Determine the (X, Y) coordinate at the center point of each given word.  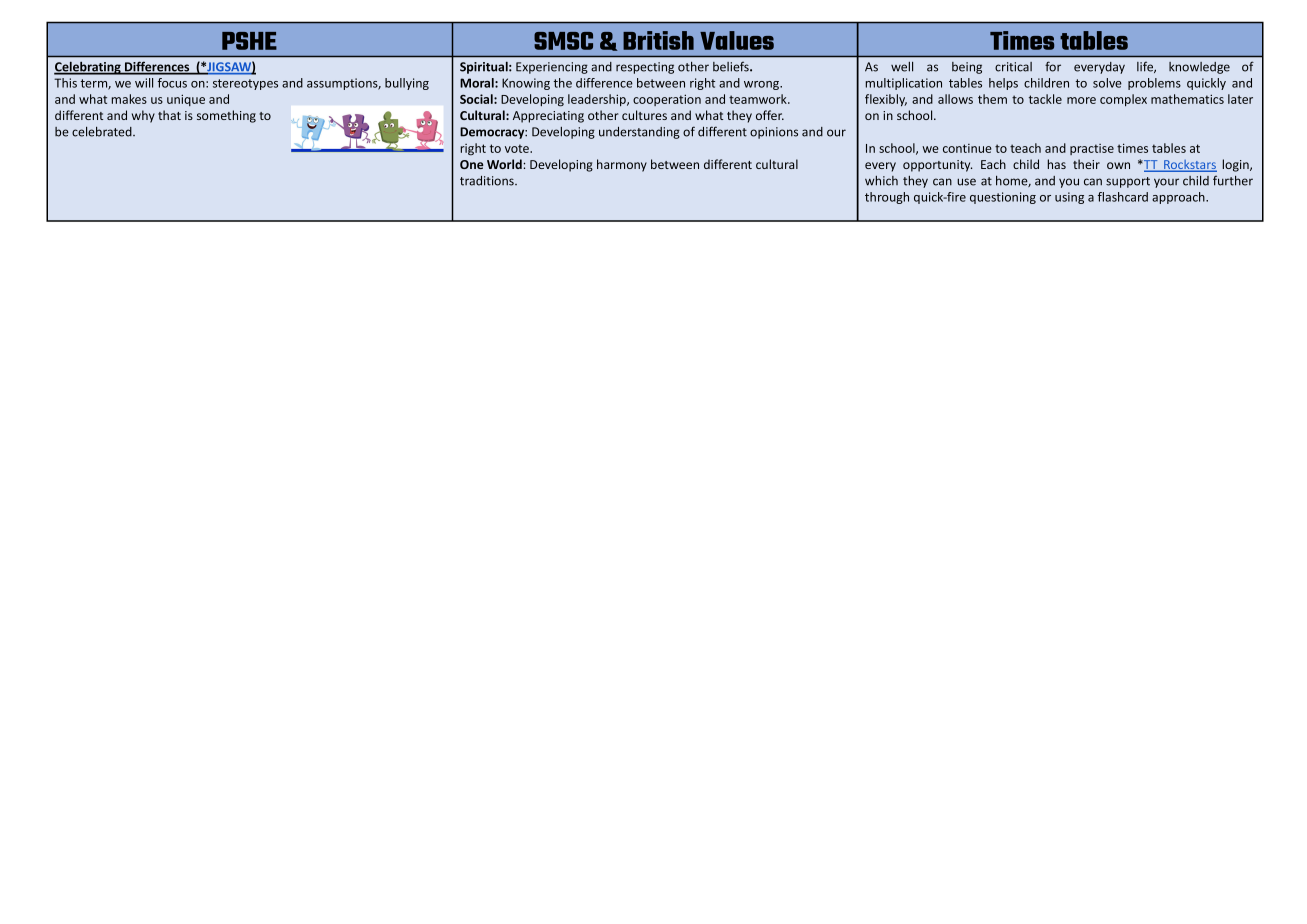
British (658, 40)
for (1053, 66)
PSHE (249, 41)
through (887, 198)
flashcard (1123, 197)
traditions (488, 181)
